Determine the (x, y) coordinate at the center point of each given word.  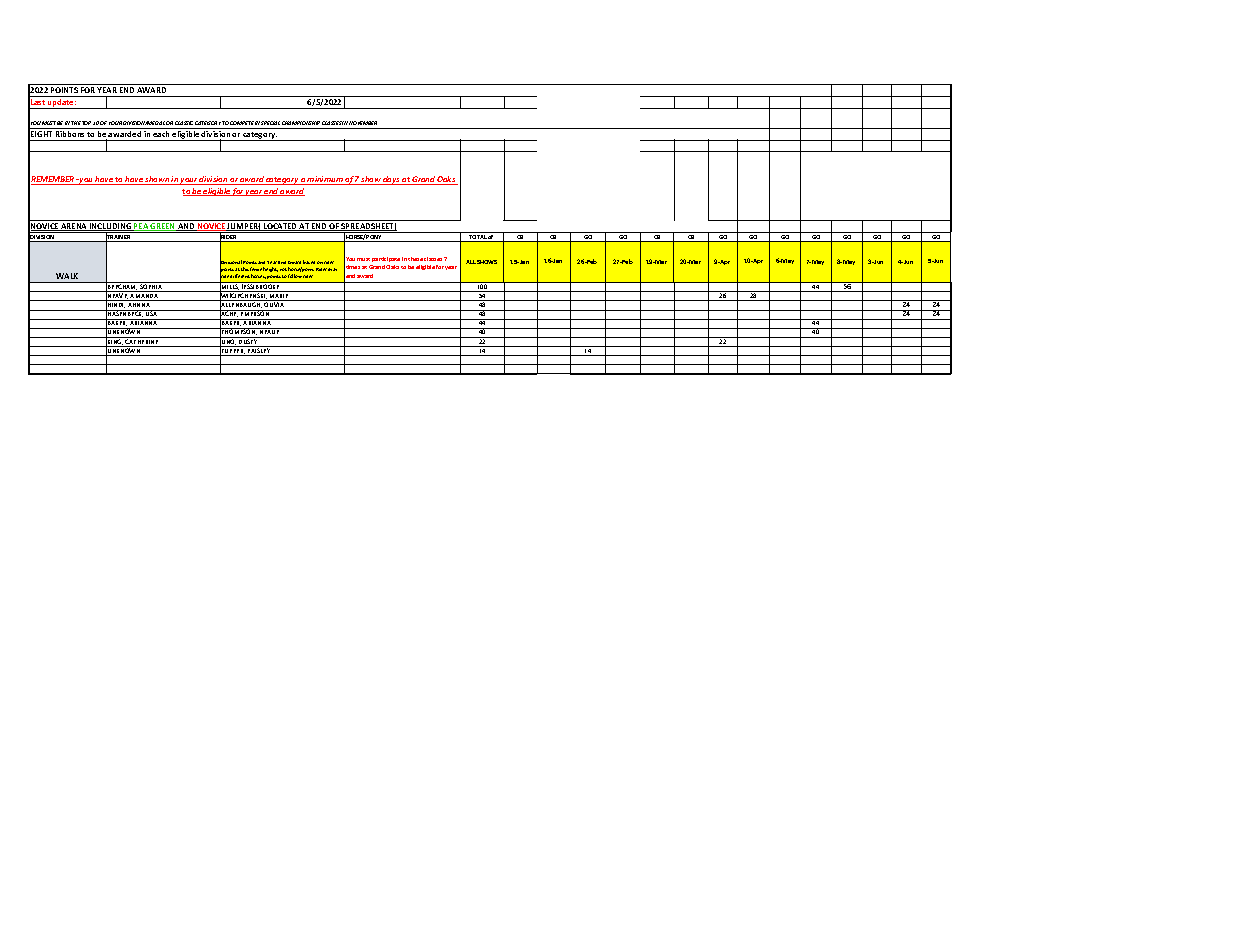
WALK (67, 276)
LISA (152, 313)
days (392, 180)
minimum (325, 180)
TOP (86, 123)
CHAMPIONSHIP (301, 123)
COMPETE (242, 123)
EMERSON (255, 313)
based (309, 262)
